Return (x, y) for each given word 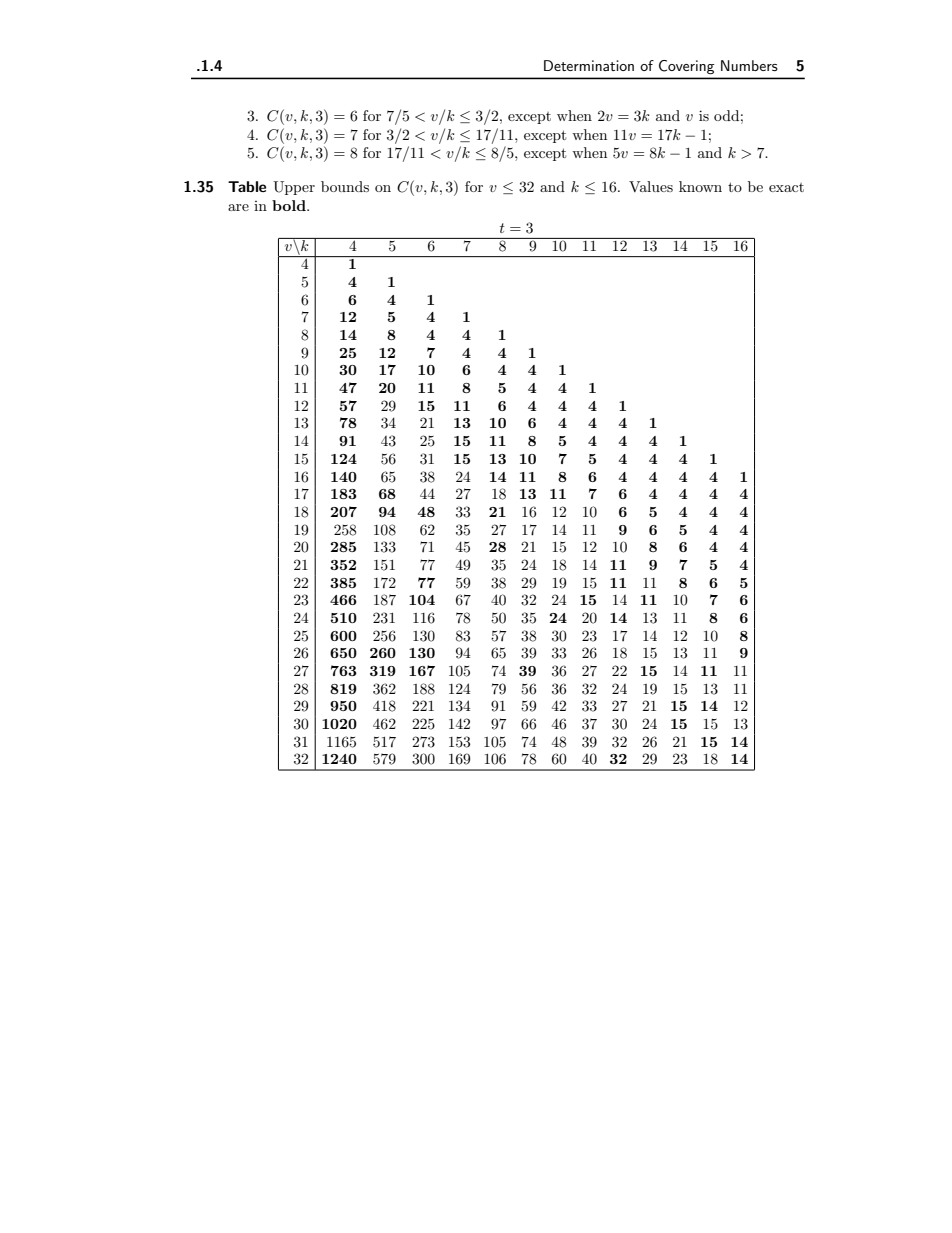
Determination (589, 65)
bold (290, 205)
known (700, 186)
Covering (686, 67)
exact (786, 187)
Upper (294, 188)
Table (247, 186)
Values (651, 186)
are (238, 207)
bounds (345, 186)
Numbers (749, 65)
